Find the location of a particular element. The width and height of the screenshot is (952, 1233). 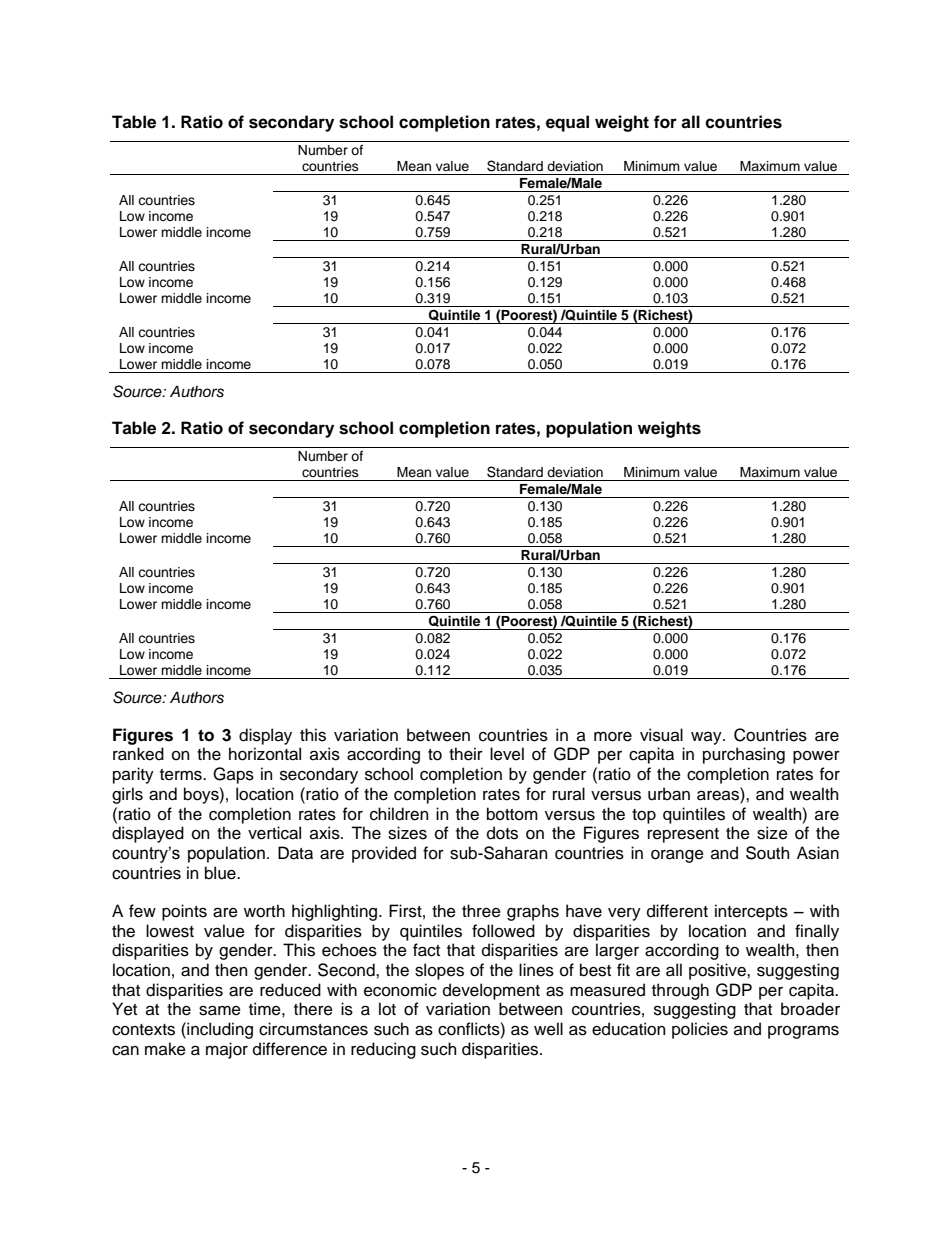

horizontal is located at coordinates (265, 754).
